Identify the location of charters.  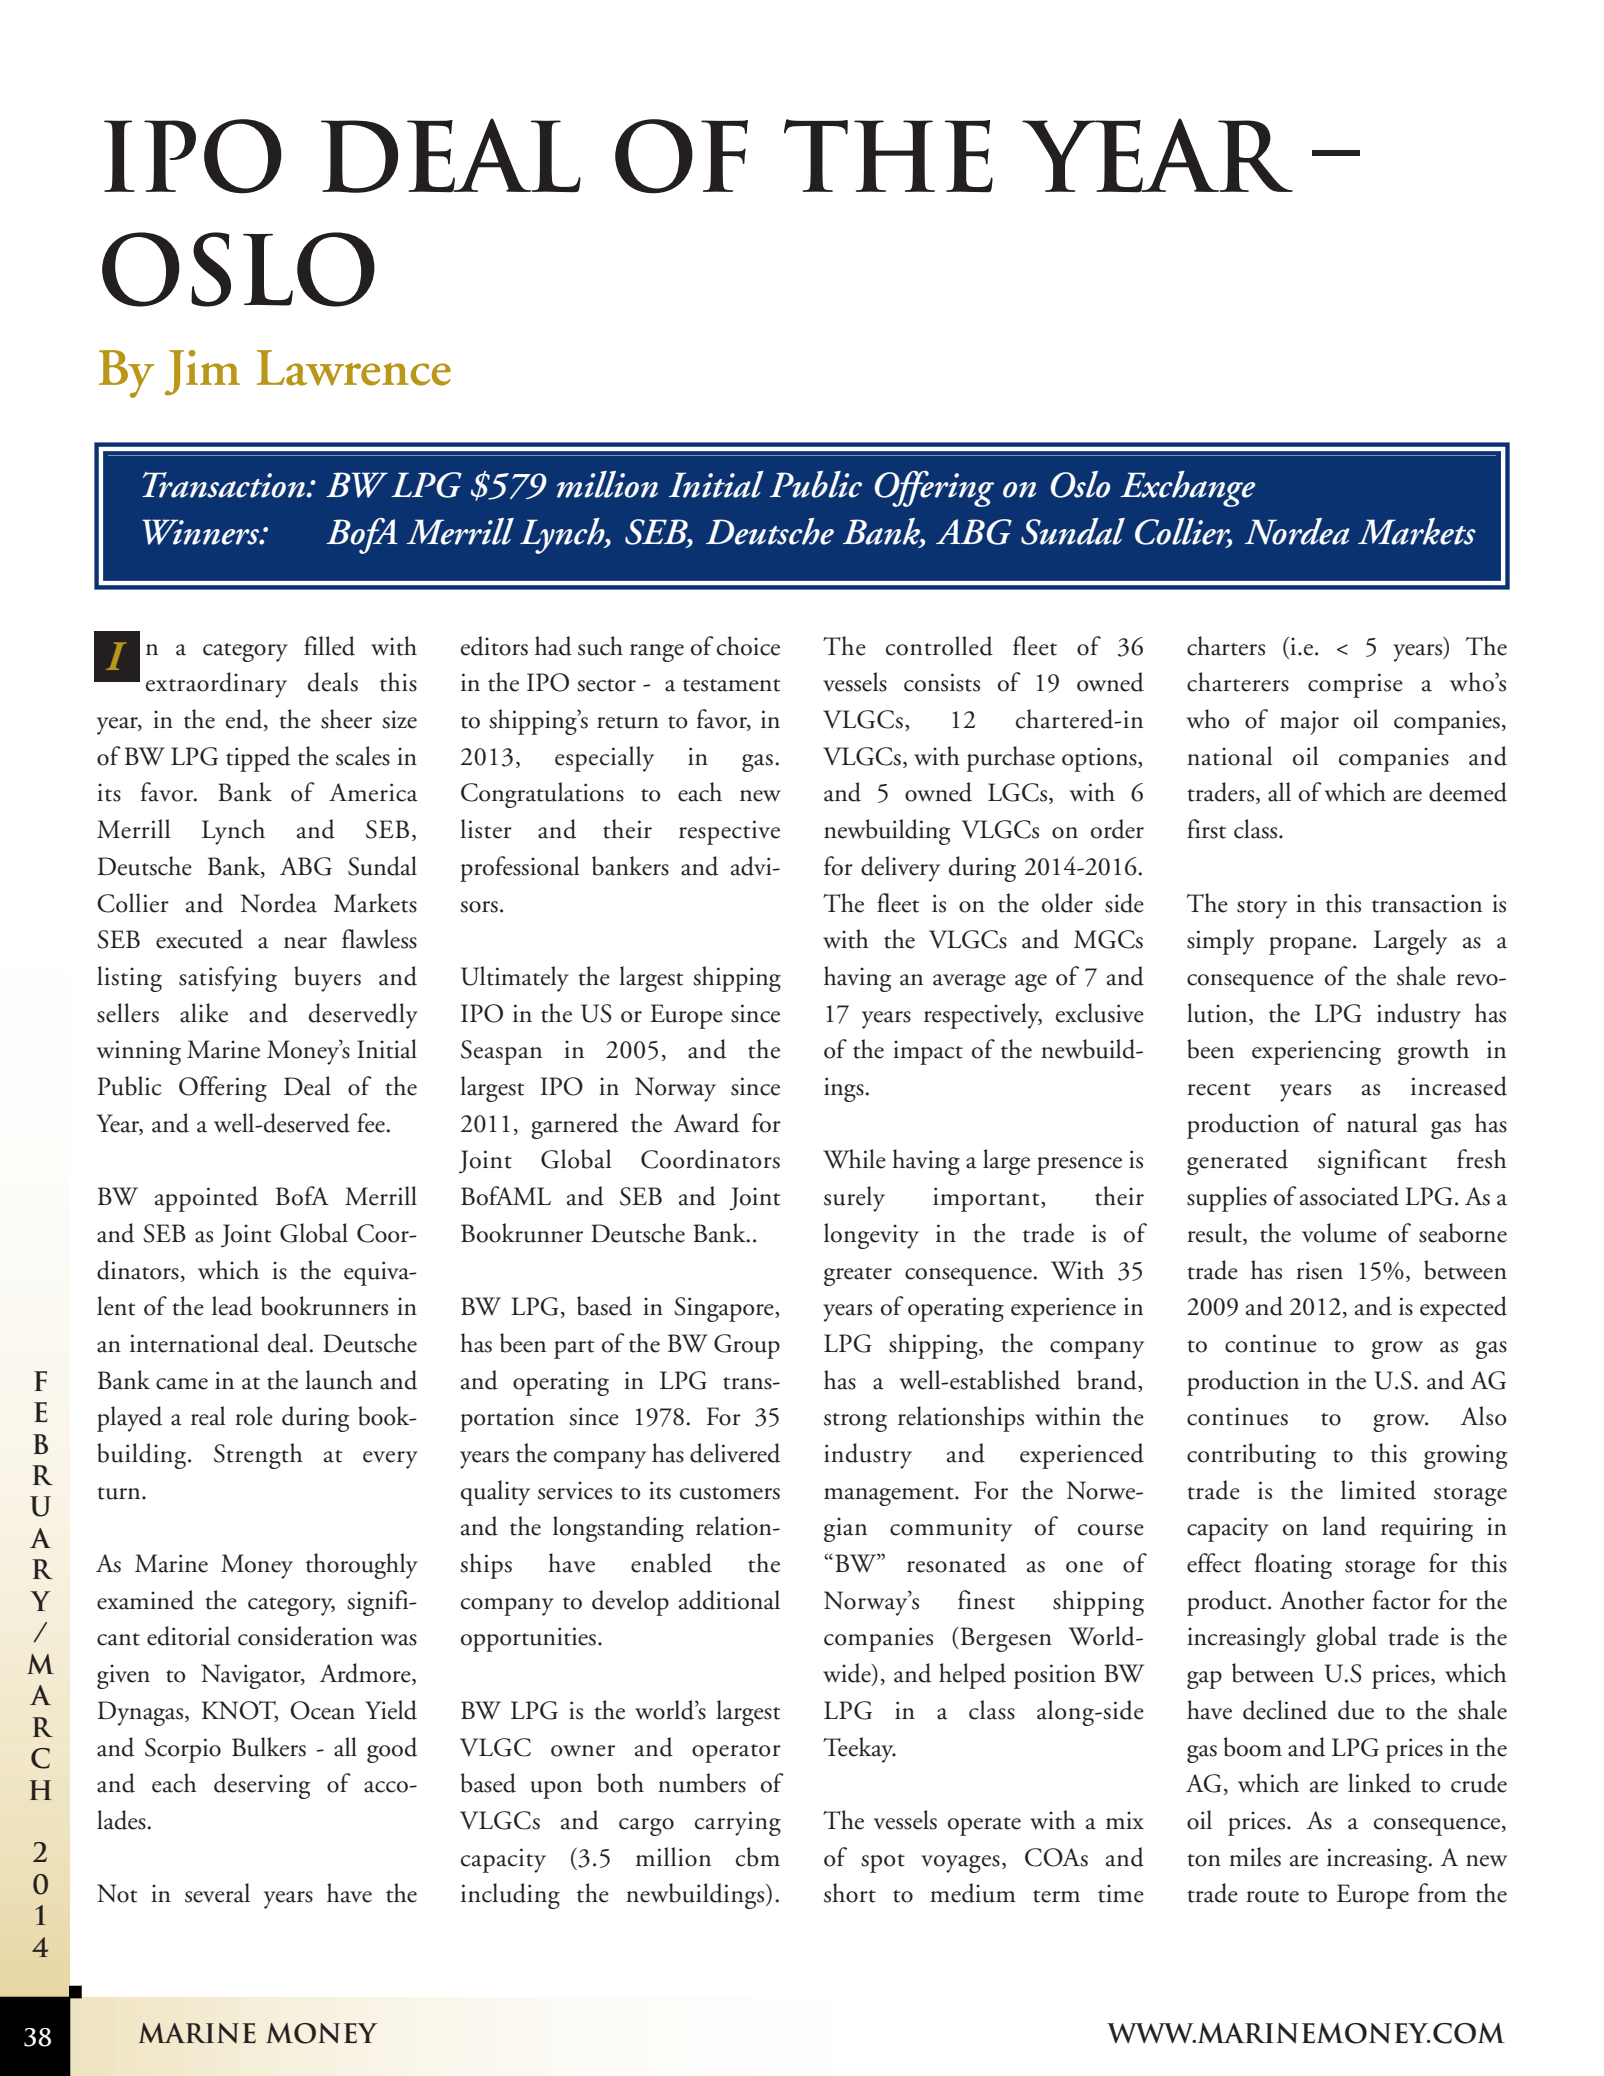
(1226, 646).
